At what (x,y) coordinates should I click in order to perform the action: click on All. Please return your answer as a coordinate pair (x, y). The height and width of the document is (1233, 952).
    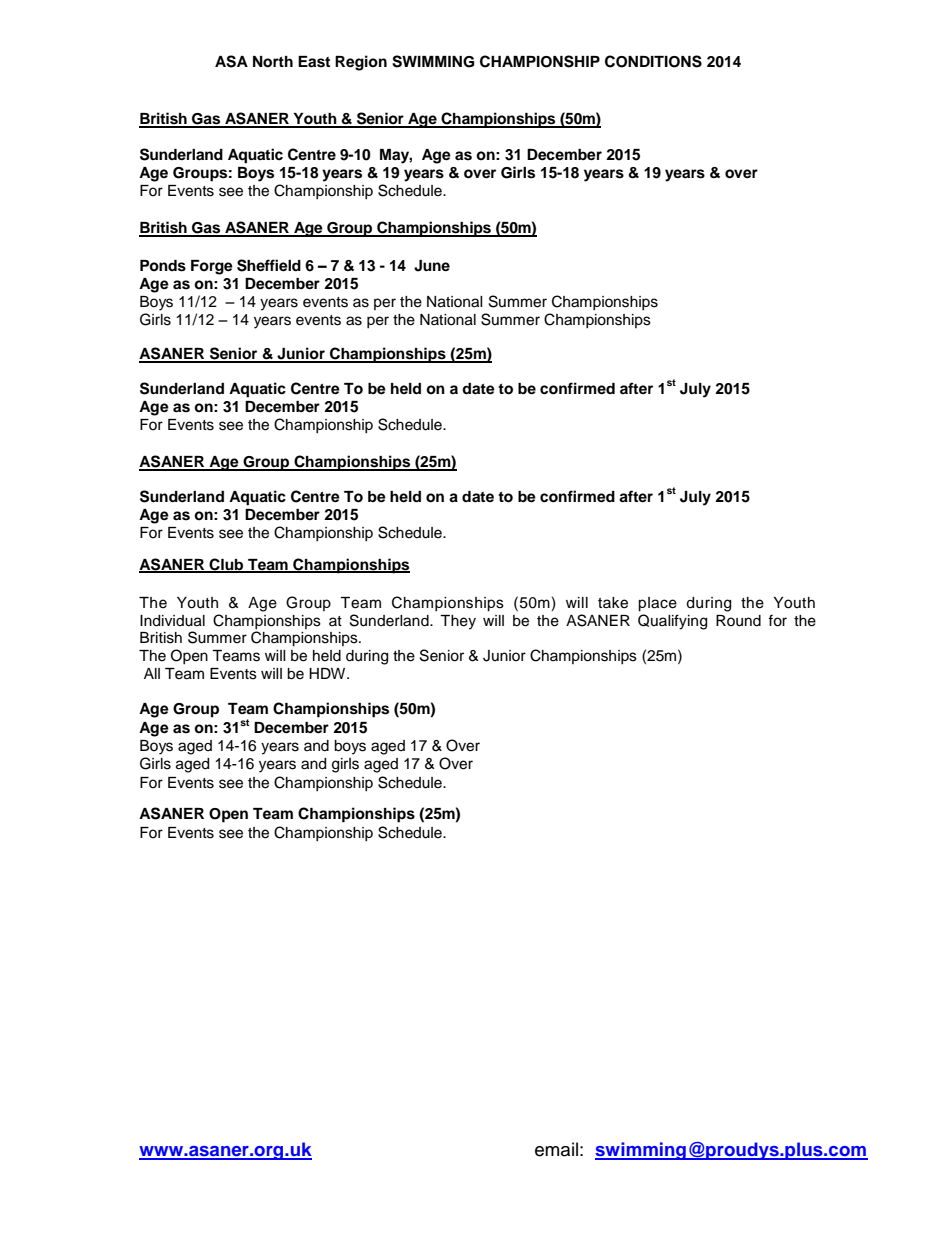
    Looking at the image, I should click on (152, 673).
